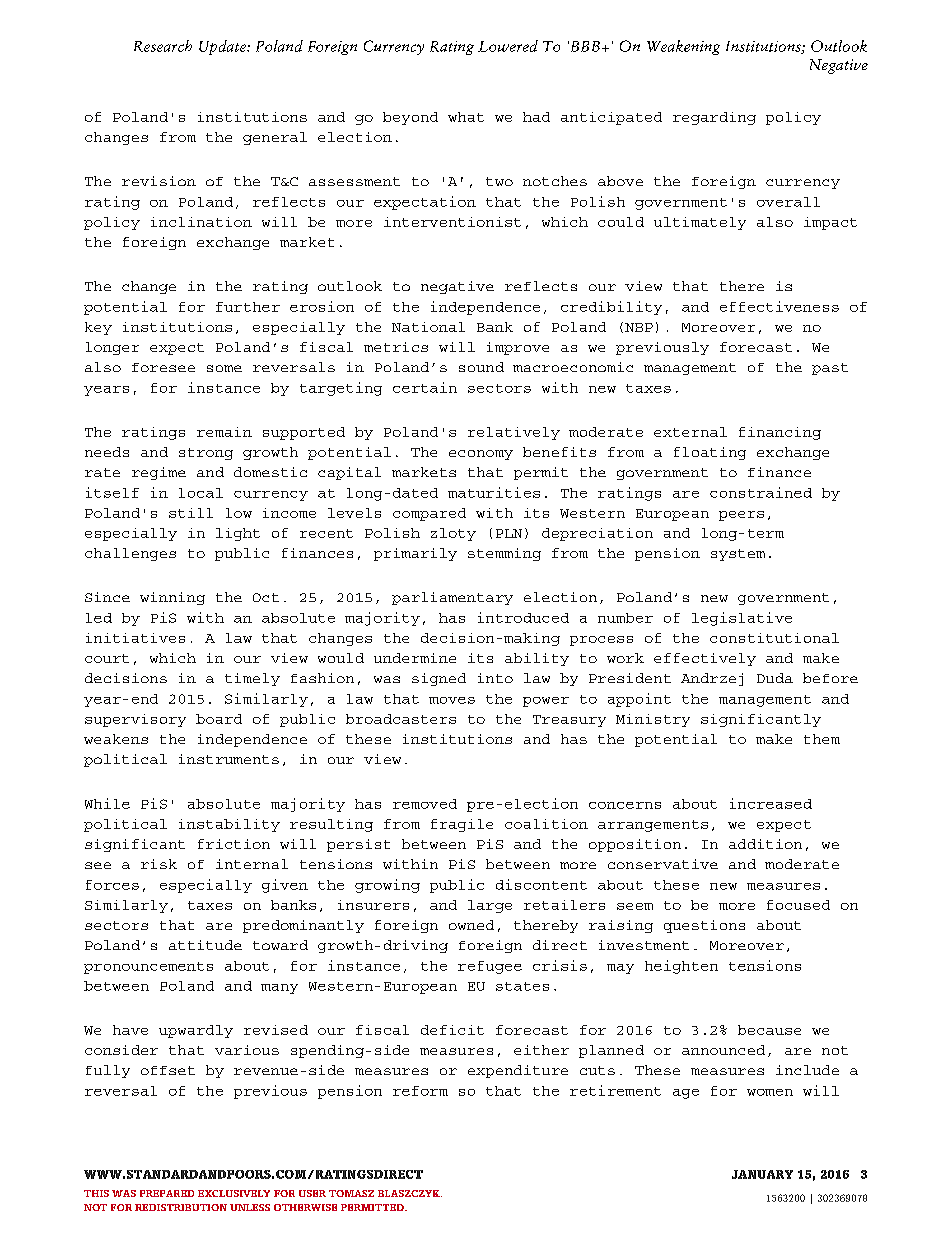  I want to click on strong, so click(206, 454).
